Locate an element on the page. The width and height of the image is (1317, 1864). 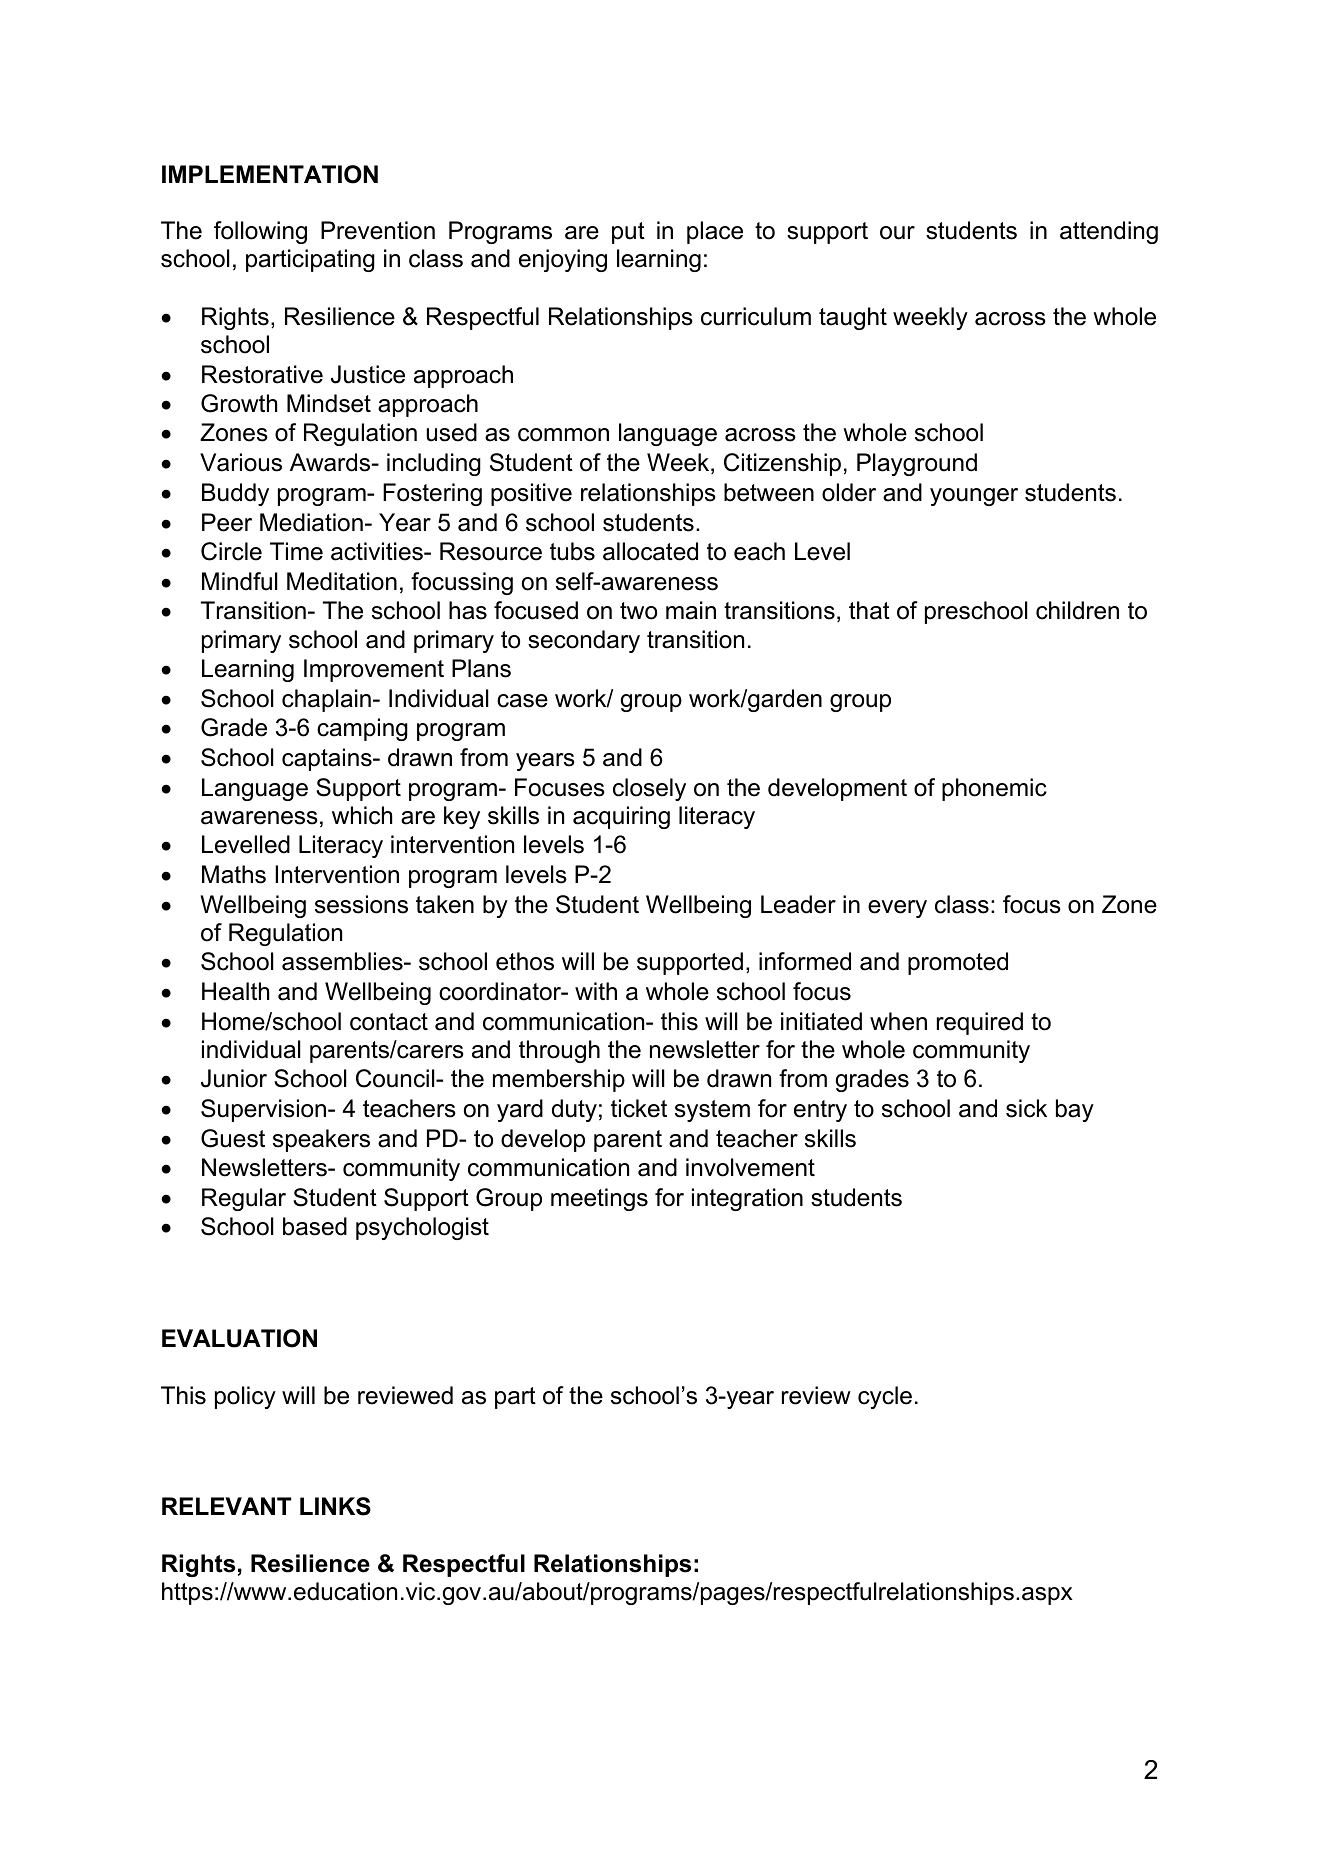
put is located at coordinates (628, 233).
